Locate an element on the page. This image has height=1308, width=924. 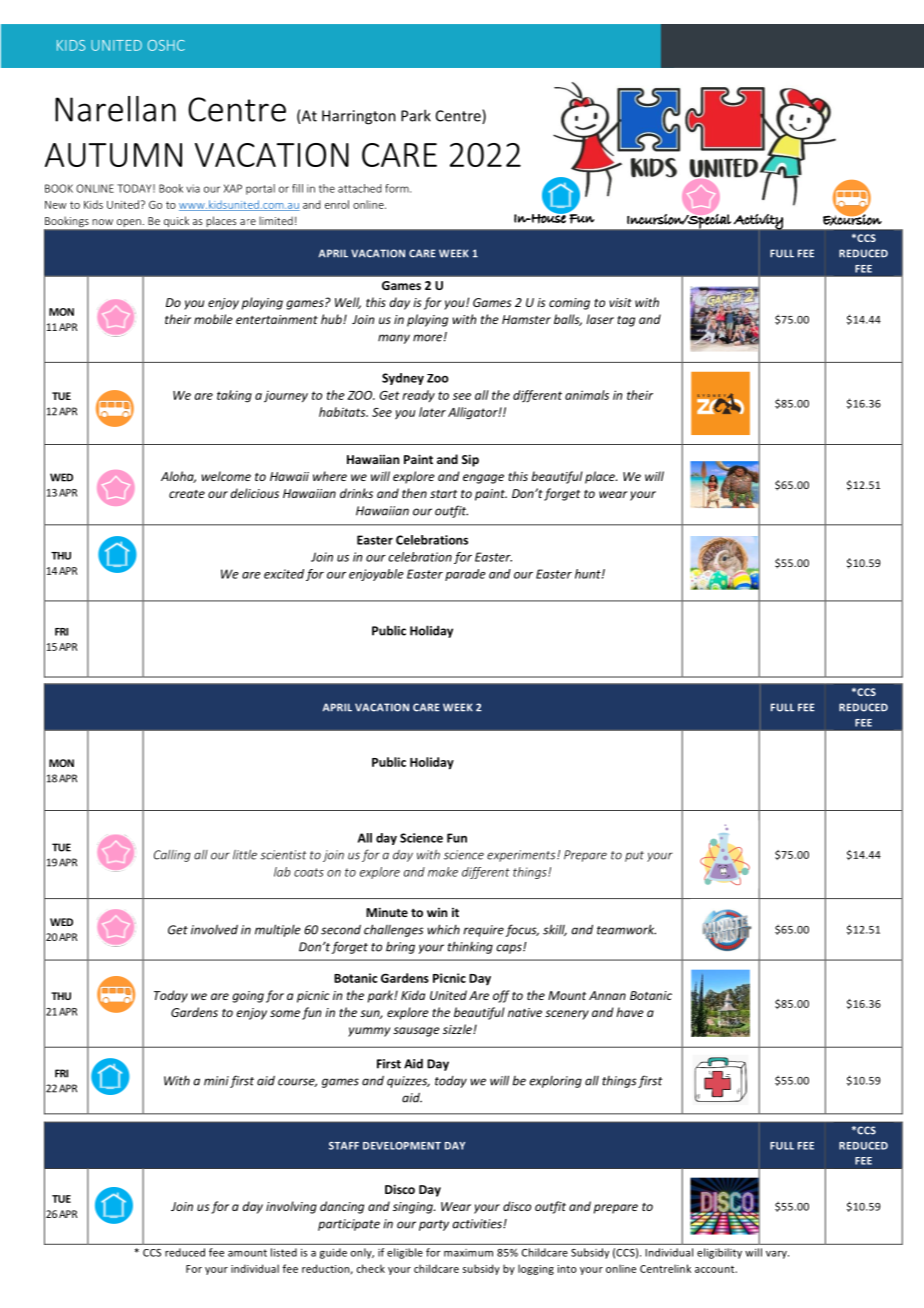
teamwork is located at coordinates (626, 929).
